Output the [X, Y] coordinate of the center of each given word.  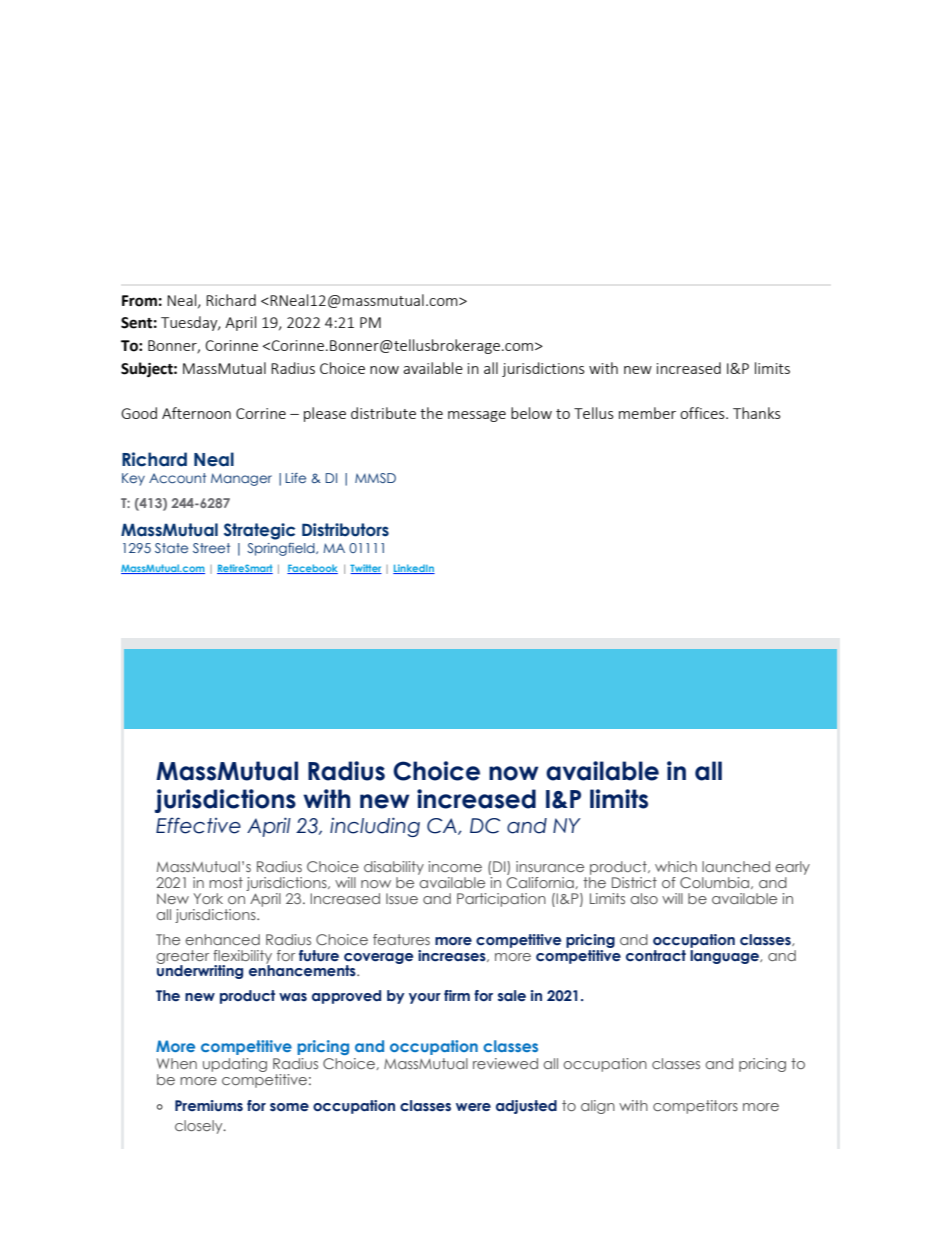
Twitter [366, 569]
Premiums [209, 1106]
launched [736, 866]
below [531, 413]
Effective [198, 825]
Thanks [757, 413]
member [647, 413]
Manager [241, 479]
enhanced [222, 939]
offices [703, 413]
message [477, 416]
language [725, 955]
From [139, 301]
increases [453, 956]
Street [211, 548]
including [375, 827]
